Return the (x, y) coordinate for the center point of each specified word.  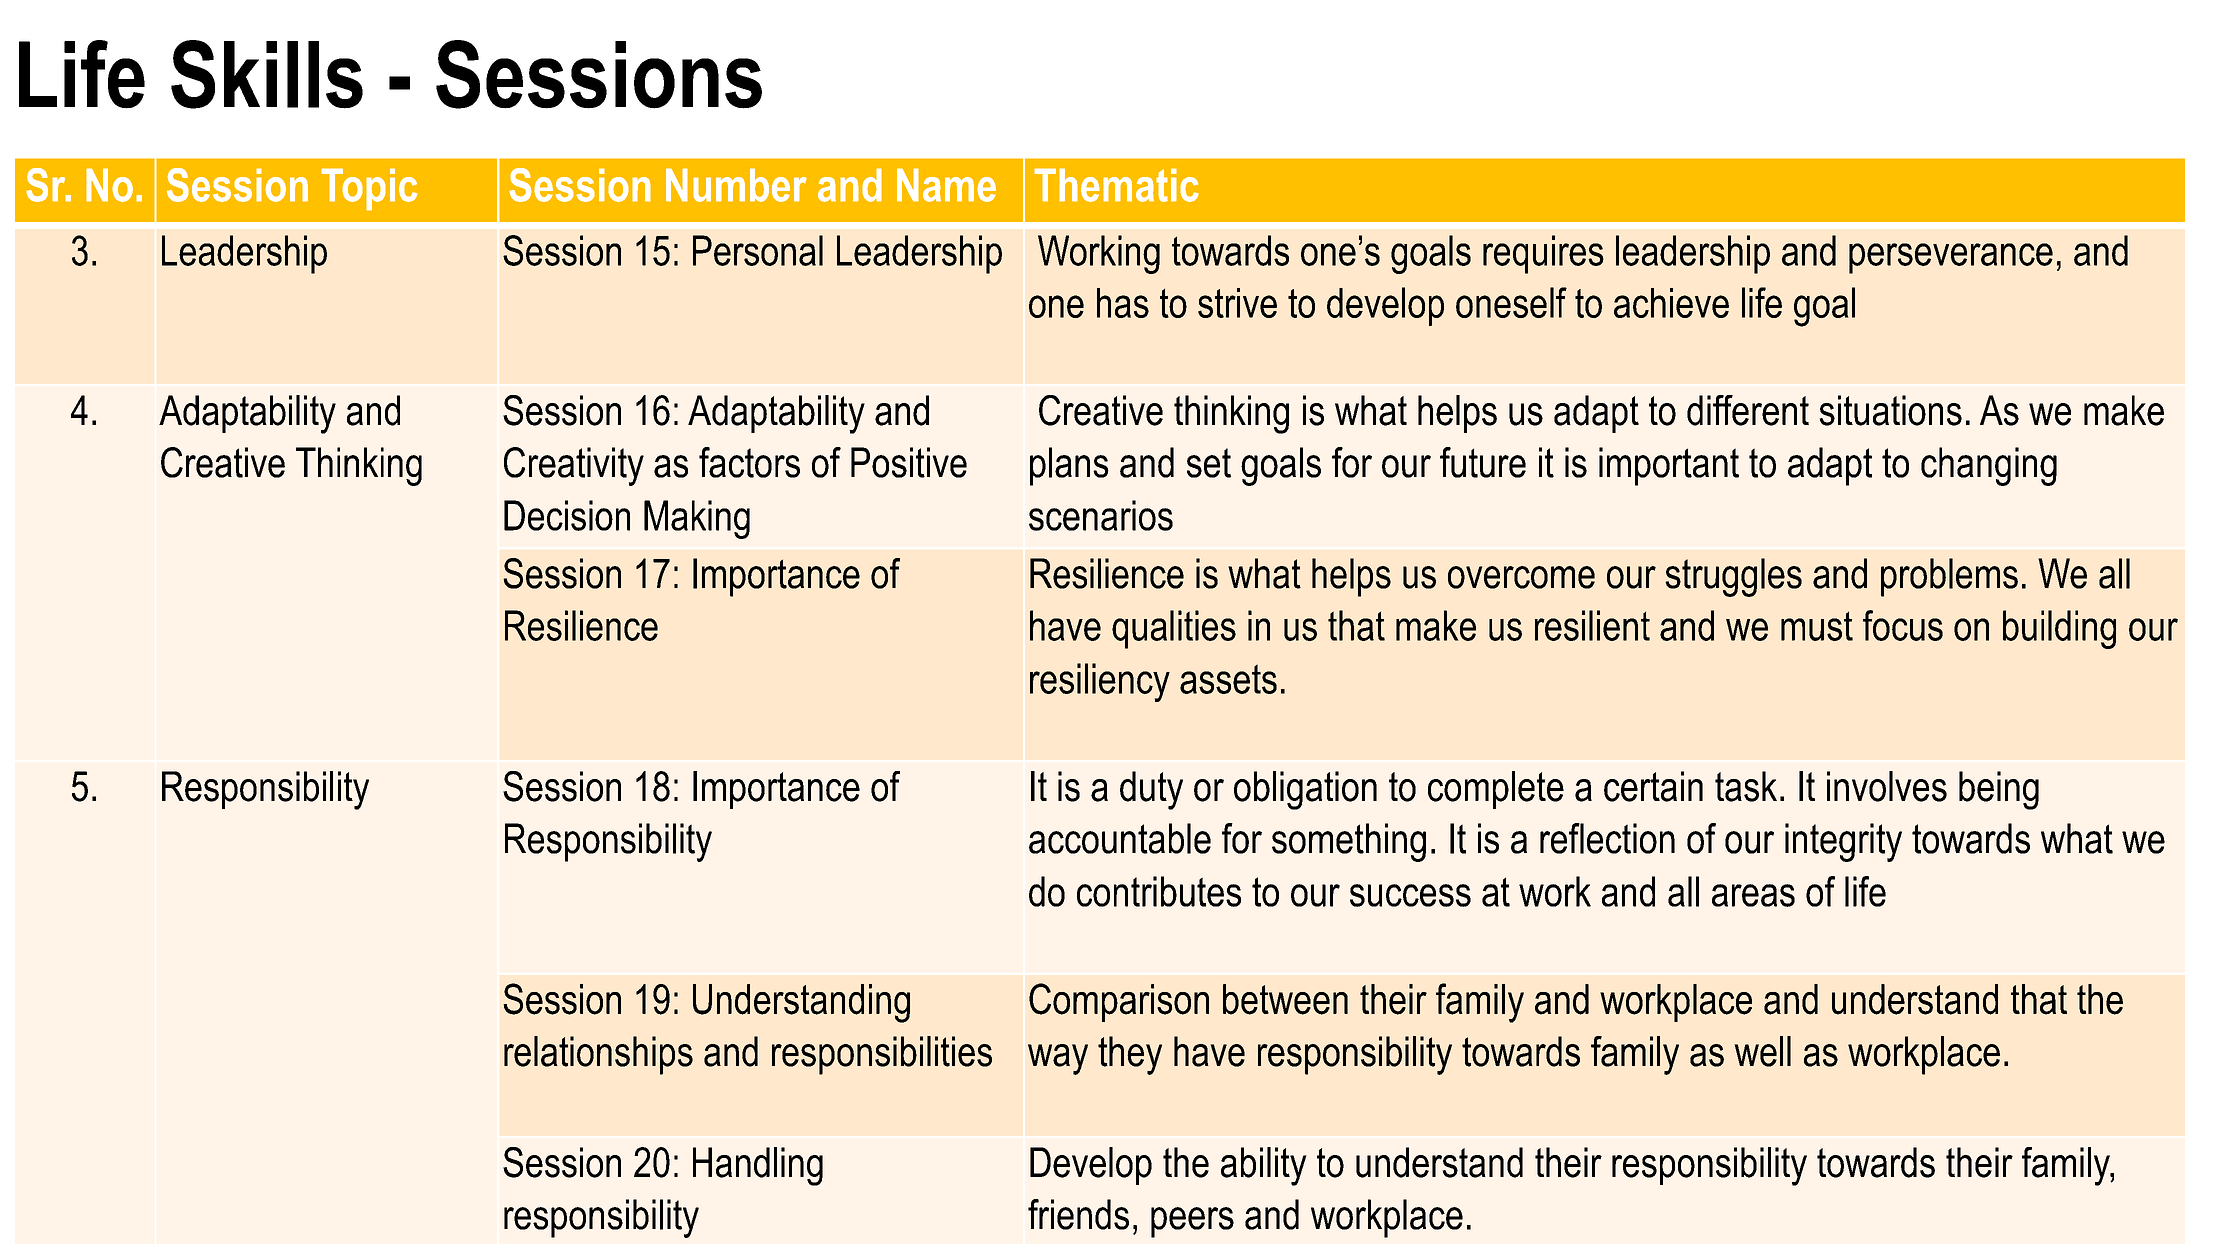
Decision (567, 515)
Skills (267, 74)
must (1817, 626)
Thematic (1116, 185)
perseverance (1951, 258)
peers (1192, 1222)
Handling (758, 1166)
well (1762, 1051)
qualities (1174, 629)
